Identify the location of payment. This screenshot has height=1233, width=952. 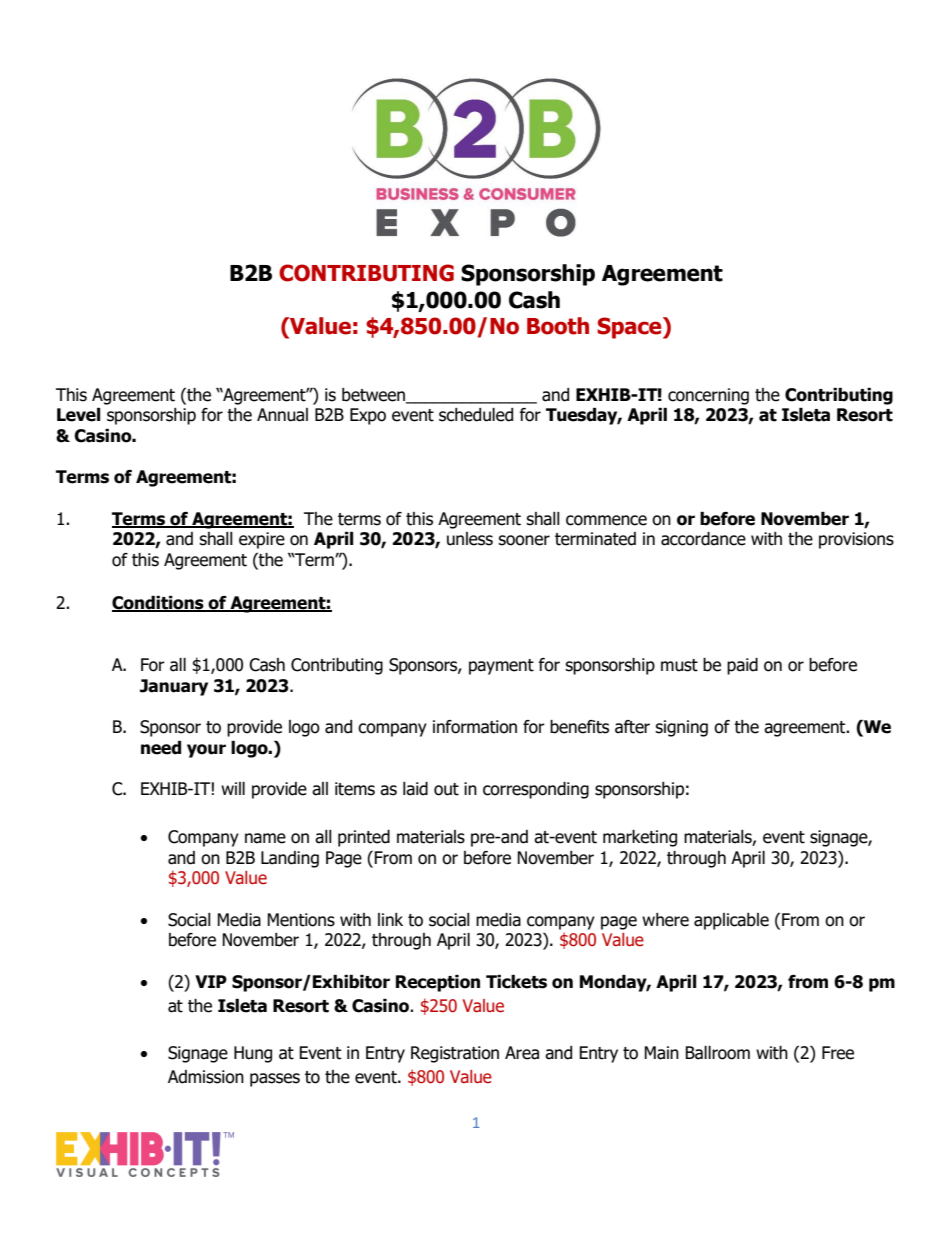
(501, 667).
